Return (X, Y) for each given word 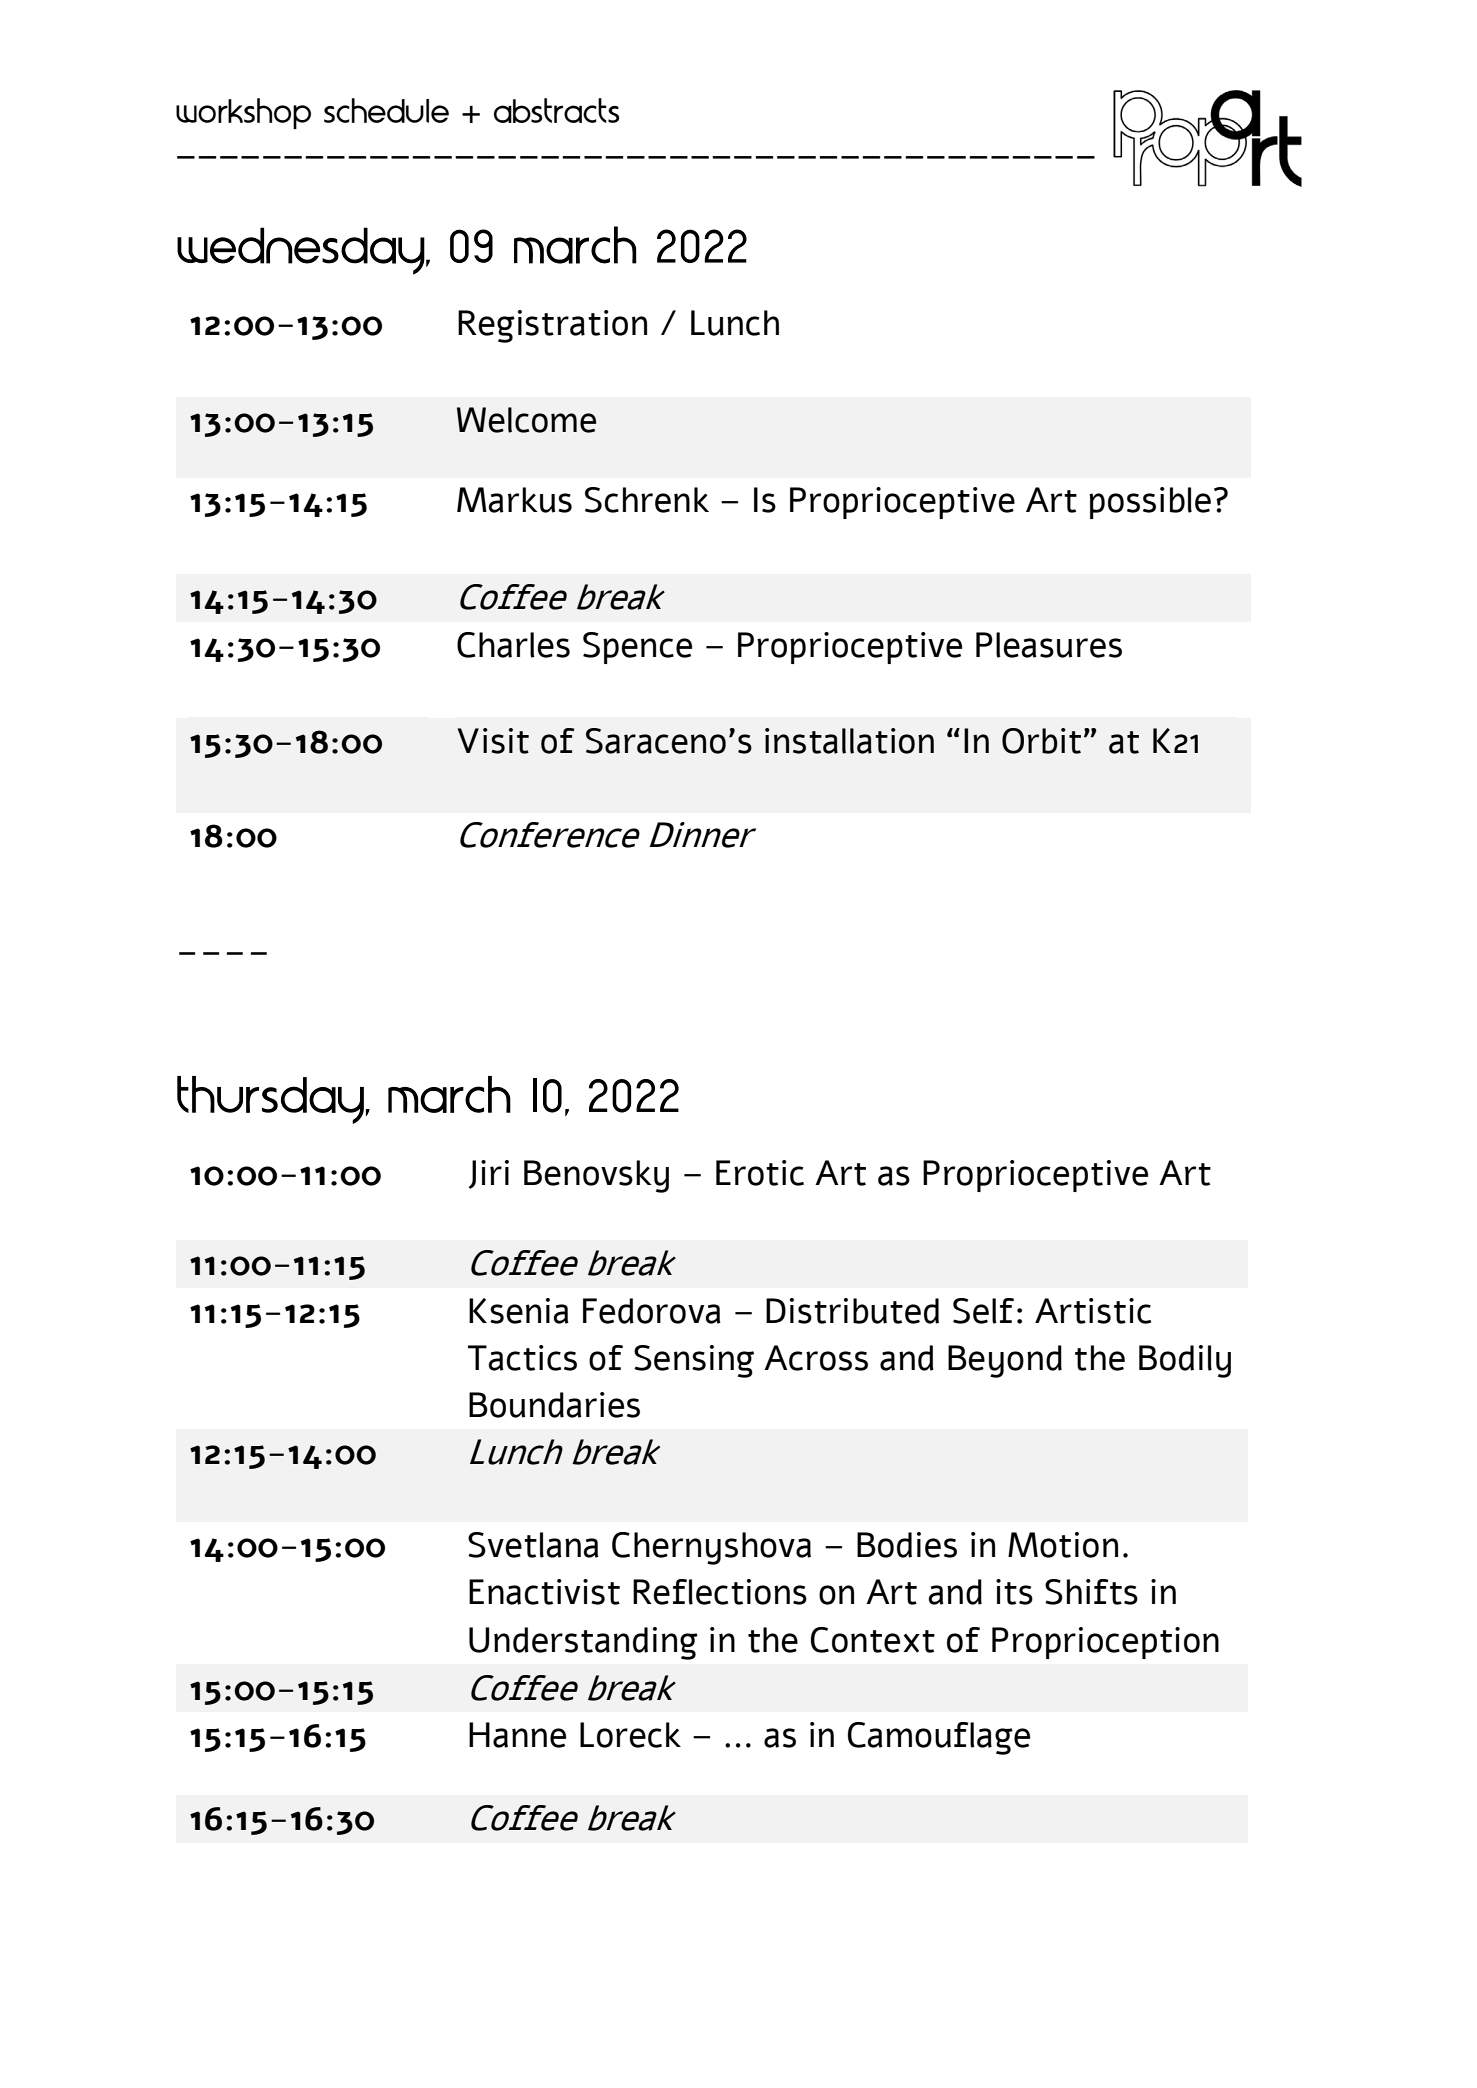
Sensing (694, 1361)
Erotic (760, 1173)
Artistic (1093, 1311)
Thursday (270, 1100)
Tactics (522, 1358)
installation (849, 741)
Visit (493, 741)
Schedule (386, 110)
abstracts (556, 110)
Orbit (1041, 741)
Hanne (517, 1735)
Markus (514, 500)
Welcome (526, 420)
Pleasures (1049, 645)
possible (1150, 503)
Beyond (1005, 1361)
